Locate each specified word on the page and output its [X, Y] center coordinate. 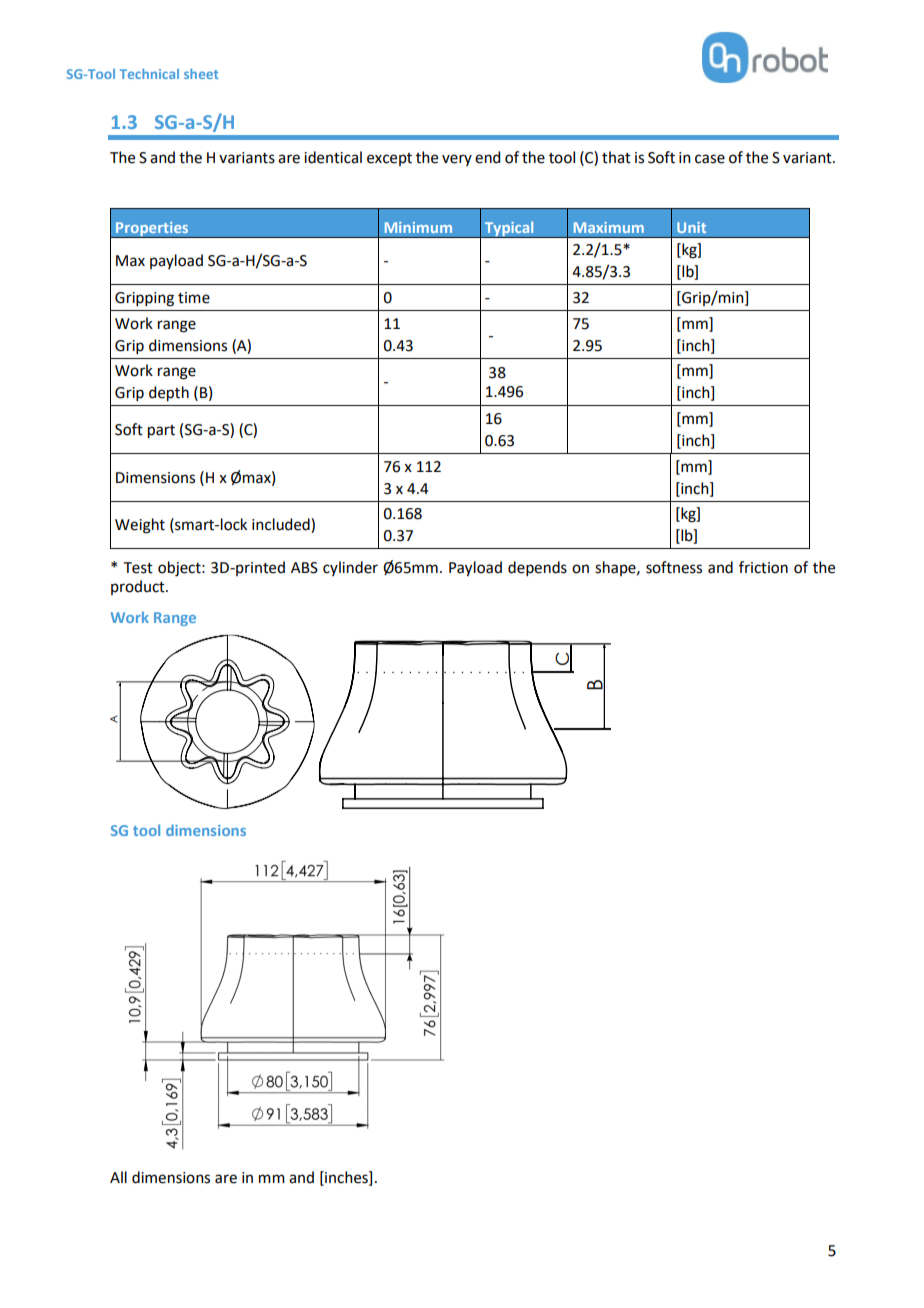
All [118, 1177]
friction [763, 567]
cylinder [350, 568]
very [457, 160]
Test [138, 568]
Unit [691, 227]
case [710, 159]
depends [537, 568]
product [139, 587]
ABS [304, 568]
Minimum [418, 227]
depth [169, 394]
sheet [201, 74]
